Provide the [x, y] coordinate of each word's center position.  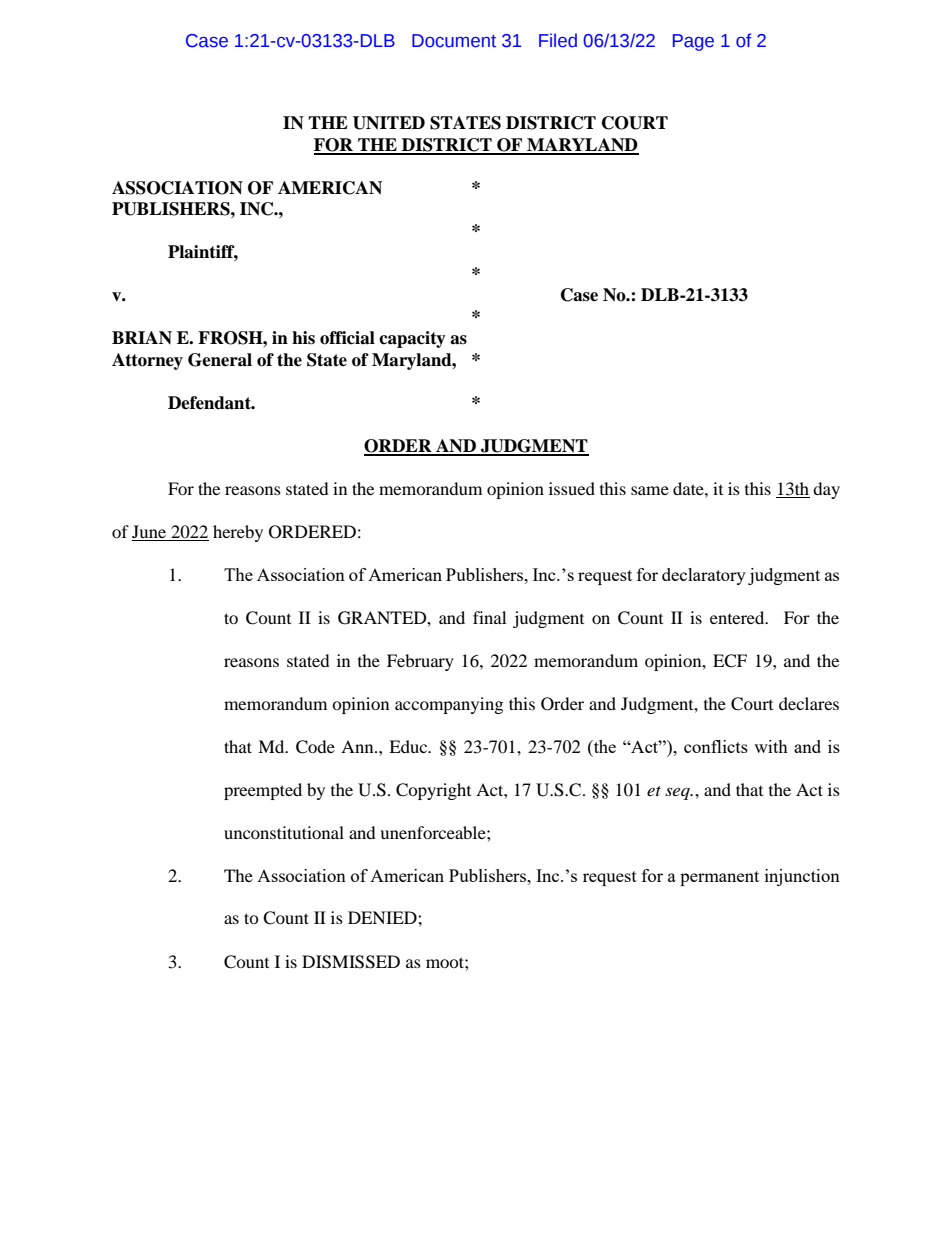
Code [315, 747]
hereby [238, 533]
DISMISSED [351, 962]
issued [572, 488]
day [826, 490]
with [771, 746]
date [689, 488]
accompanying [449, 705]
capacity [412, 339]
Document [454, 41]
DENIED [383, 917]
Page [693, 42]
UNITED [389, 123]
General [220, 360]
